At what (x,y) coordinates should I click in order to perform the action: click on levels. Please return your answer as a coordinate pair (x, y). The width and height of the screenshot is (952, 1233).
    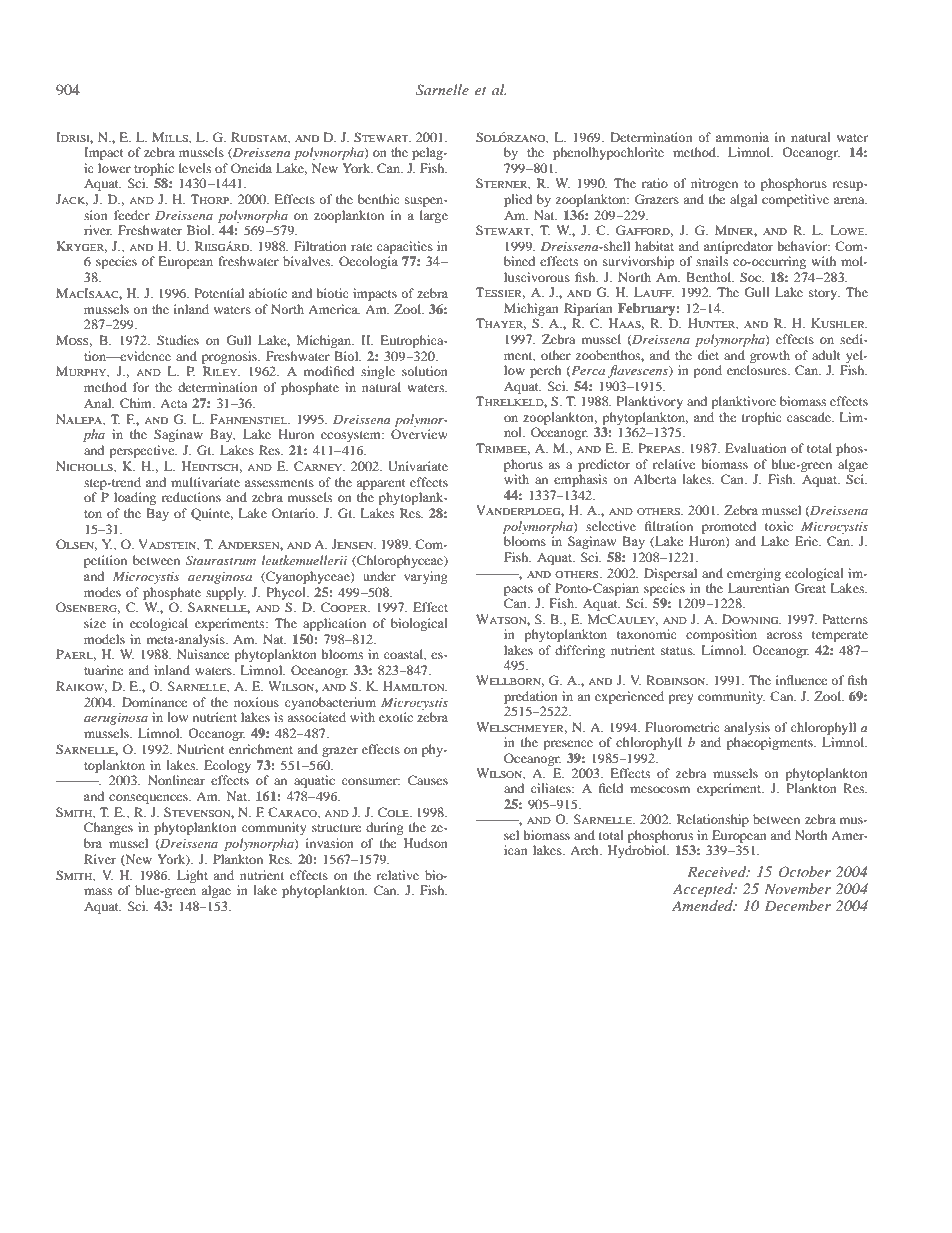
    Looking at the image, I should click on (195, 168).
